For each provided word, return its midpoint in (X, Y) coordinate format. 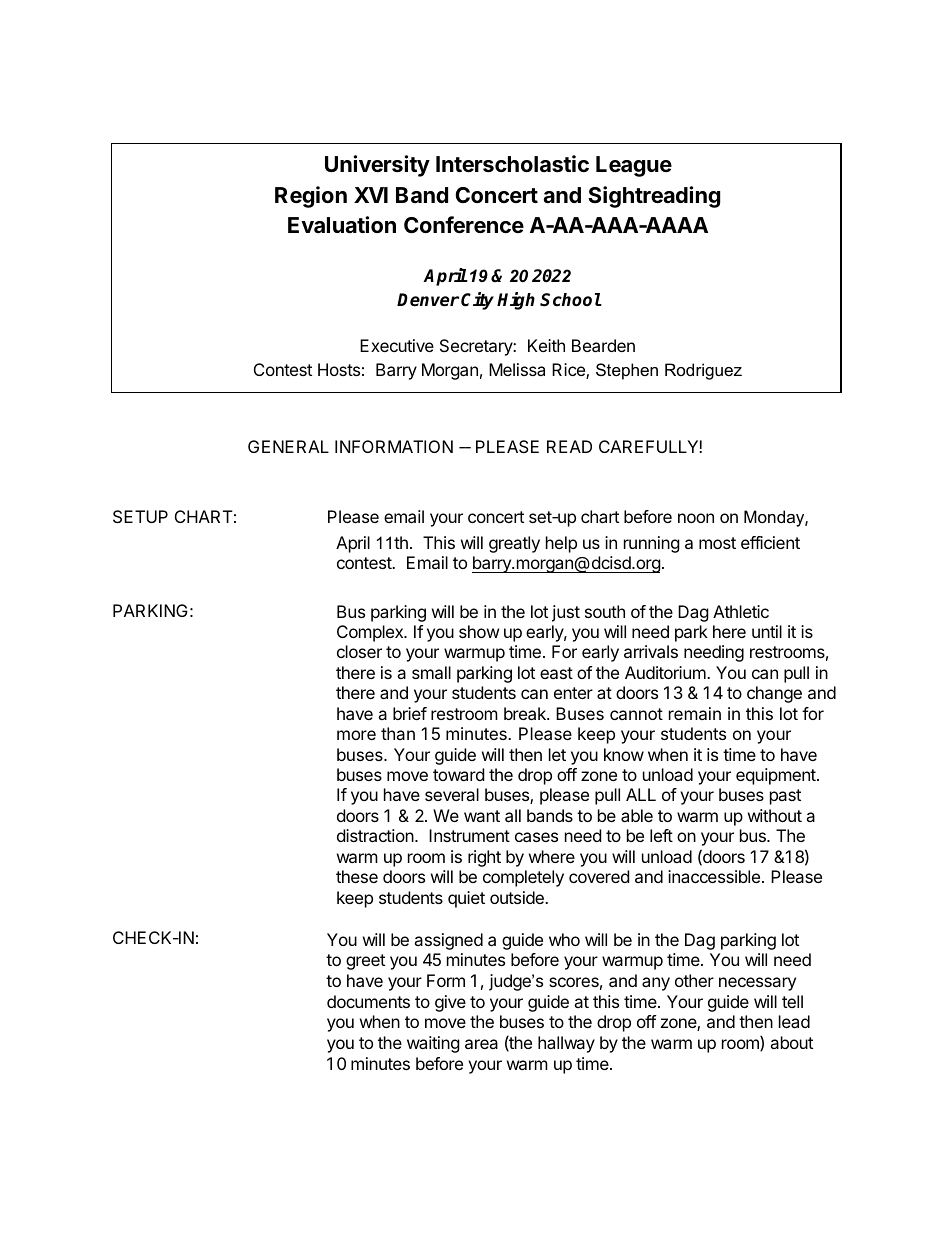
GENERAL (288, 446)
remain (695, 713)
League (634, 166)
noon (696, 518)
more (356, 735)
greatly (514, 544)
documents (368, 1001)
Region (311, 197)
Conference (464, 225)
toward (458, 774)
